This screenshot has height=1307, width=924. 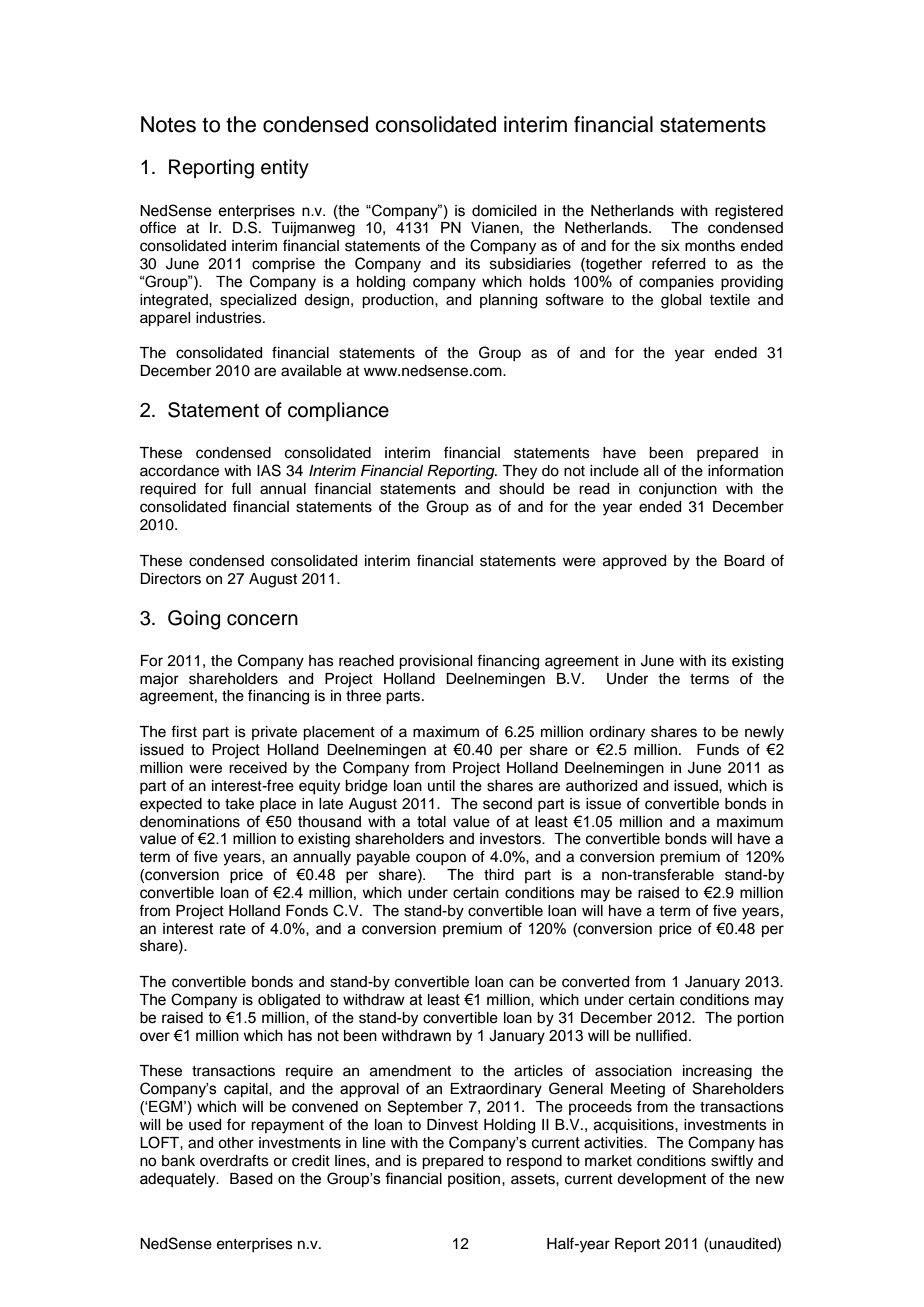 What do you see at coordinates (749, 212) in the screenshot?
I see `registered` at bounding box center [749, 212].
